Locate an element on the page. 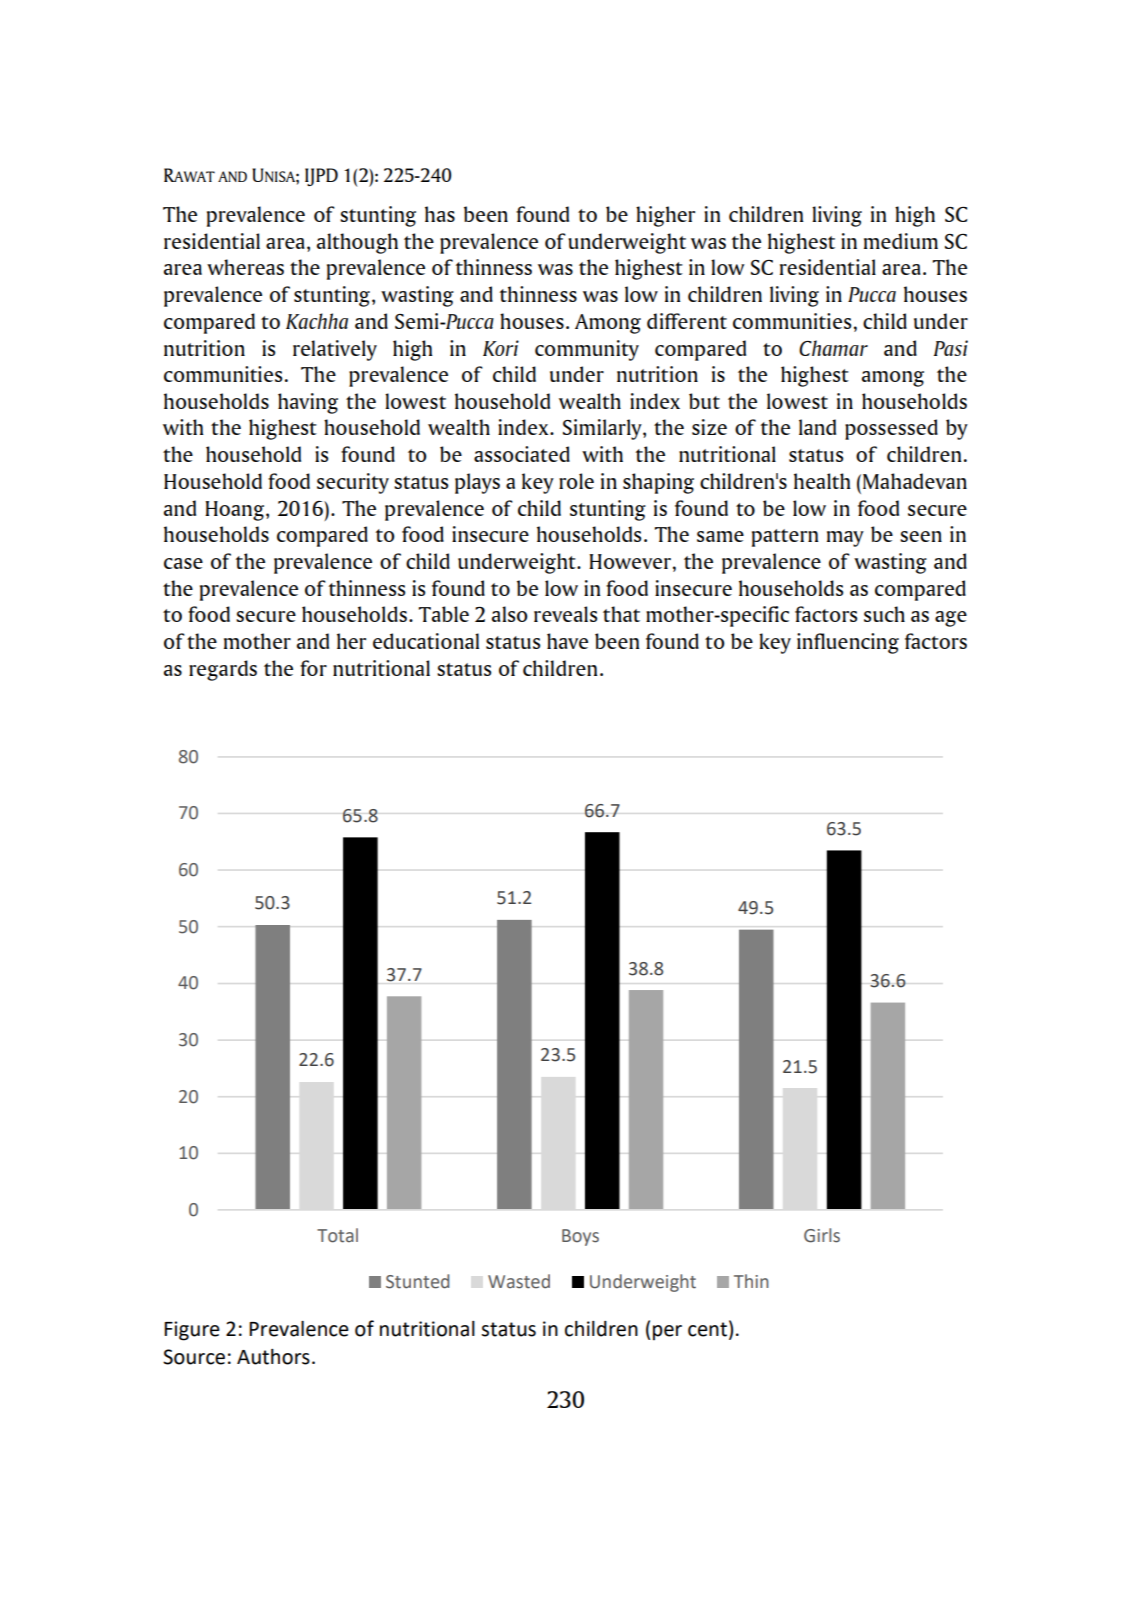  Authors is located at coordinates (273, 1357).
